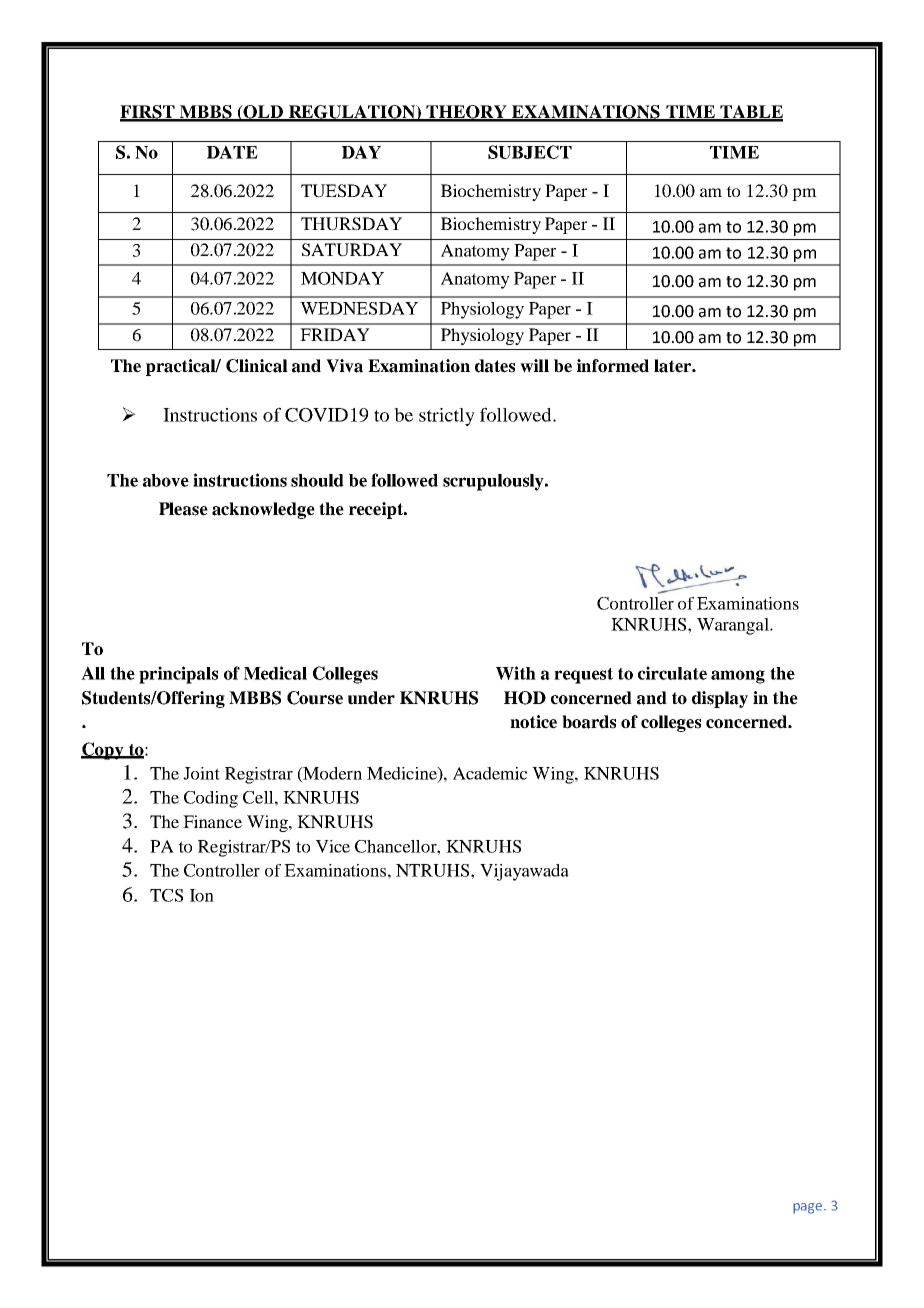 The image size is (924, 1308). What do you see at coordinates (333, 846) in the image?
I see `Vice` at bounding box center [333, 846].
